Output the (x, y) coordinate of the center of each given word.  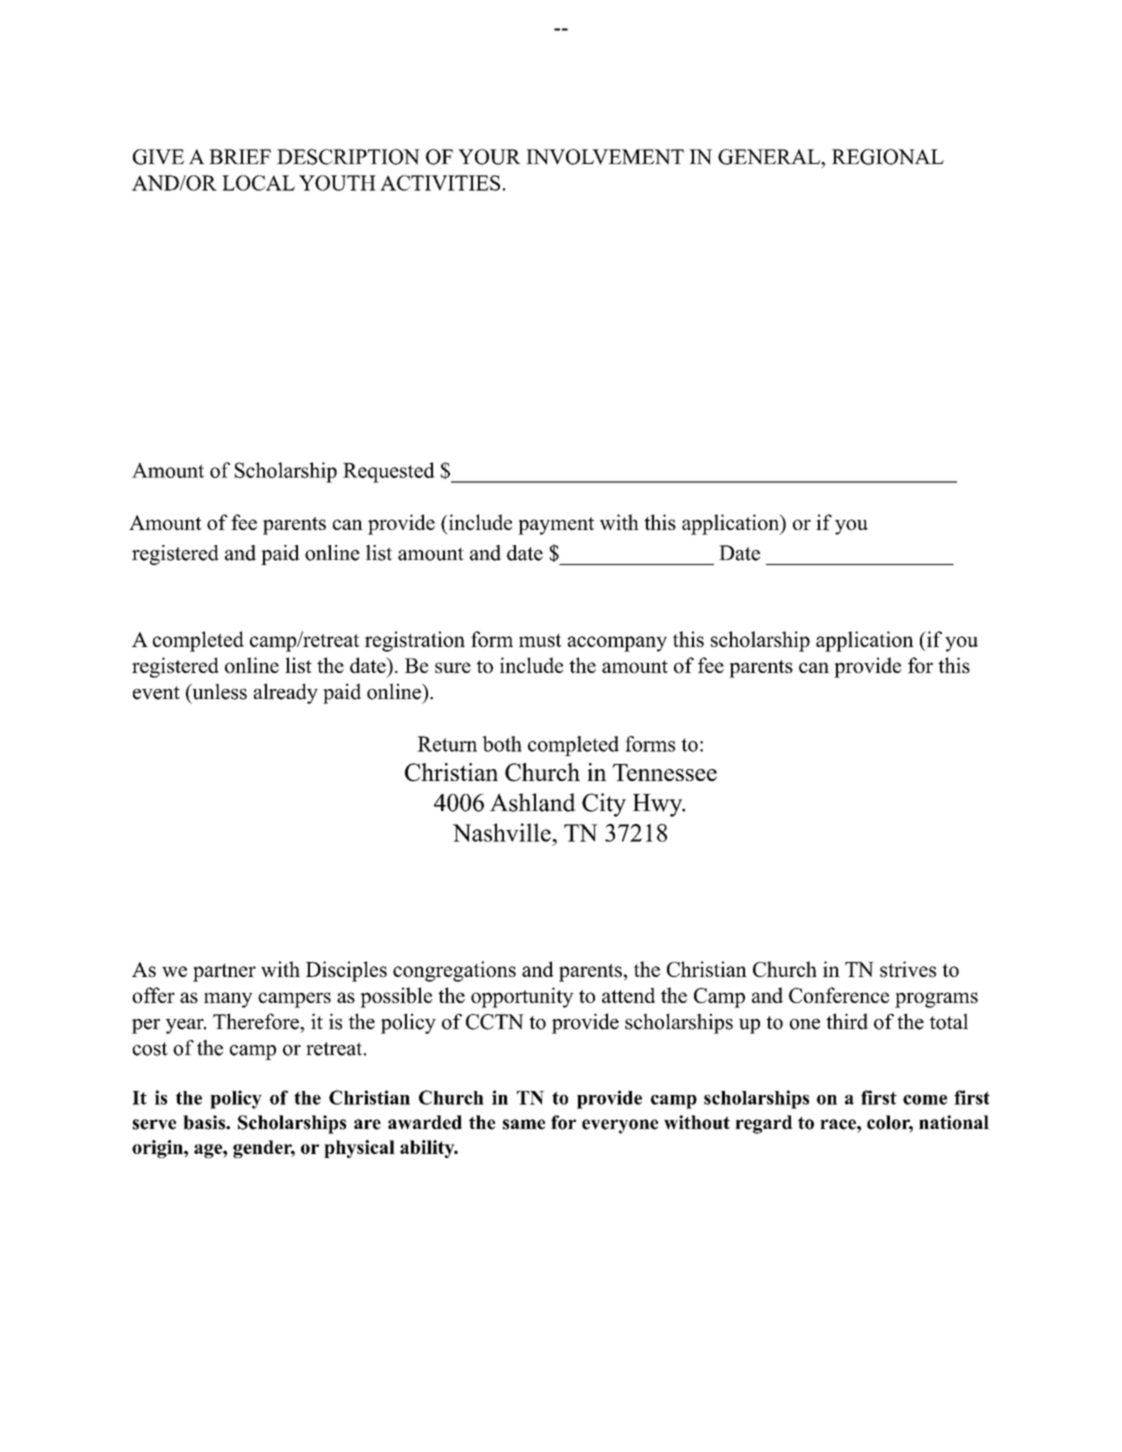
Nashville (502, 832)
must (540, 640)
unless (218, 691)
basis (205, 1122)
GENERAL (770, 157)
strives (908, 969)
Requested (389, 472)
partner (224, 972)
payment (556, 526)
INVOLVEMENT (605, 157)
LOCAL (258, 183)
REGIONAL (888, 157)
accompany (617, 644)
